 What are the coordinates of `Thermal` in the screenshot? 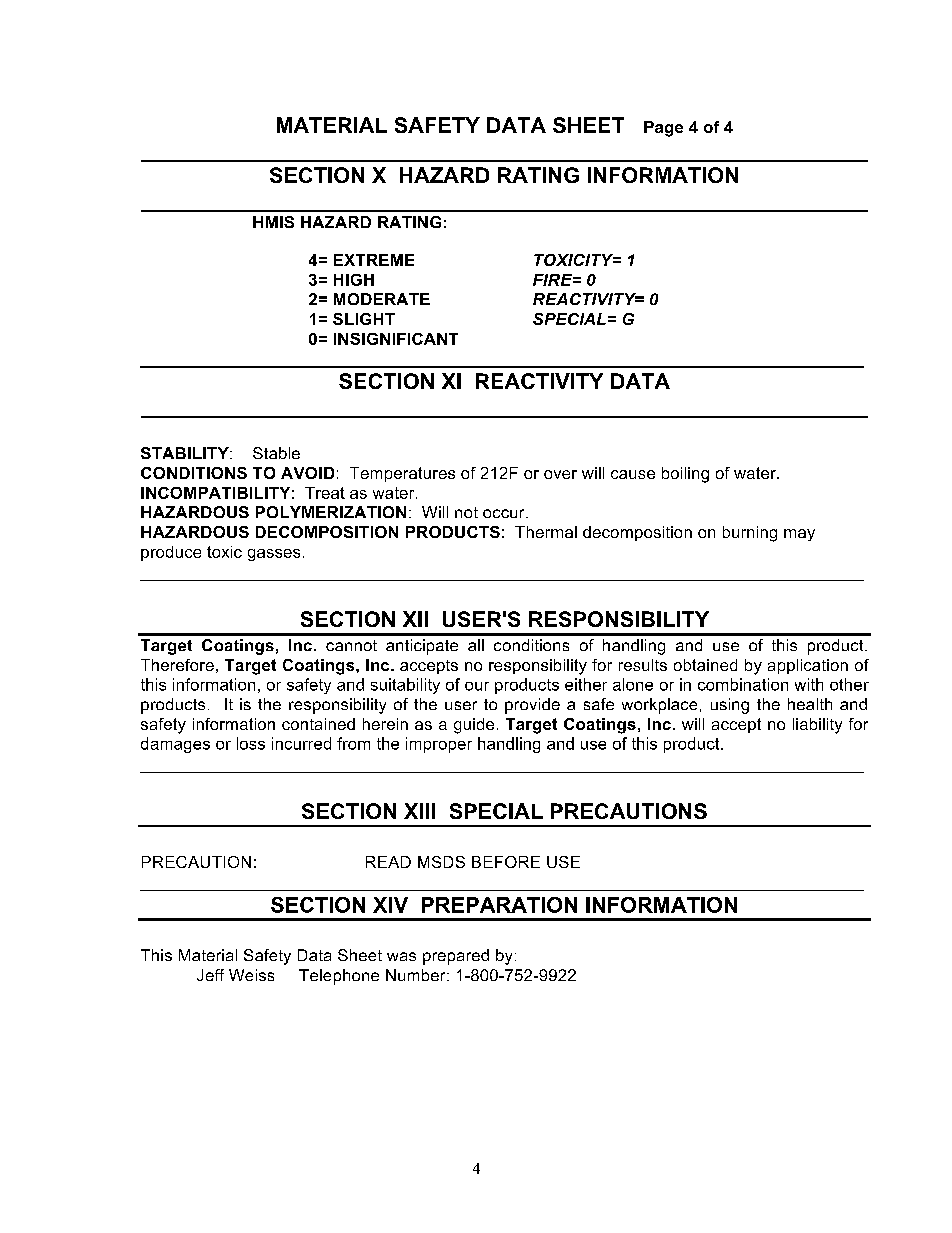 It's located at (546, 532).
